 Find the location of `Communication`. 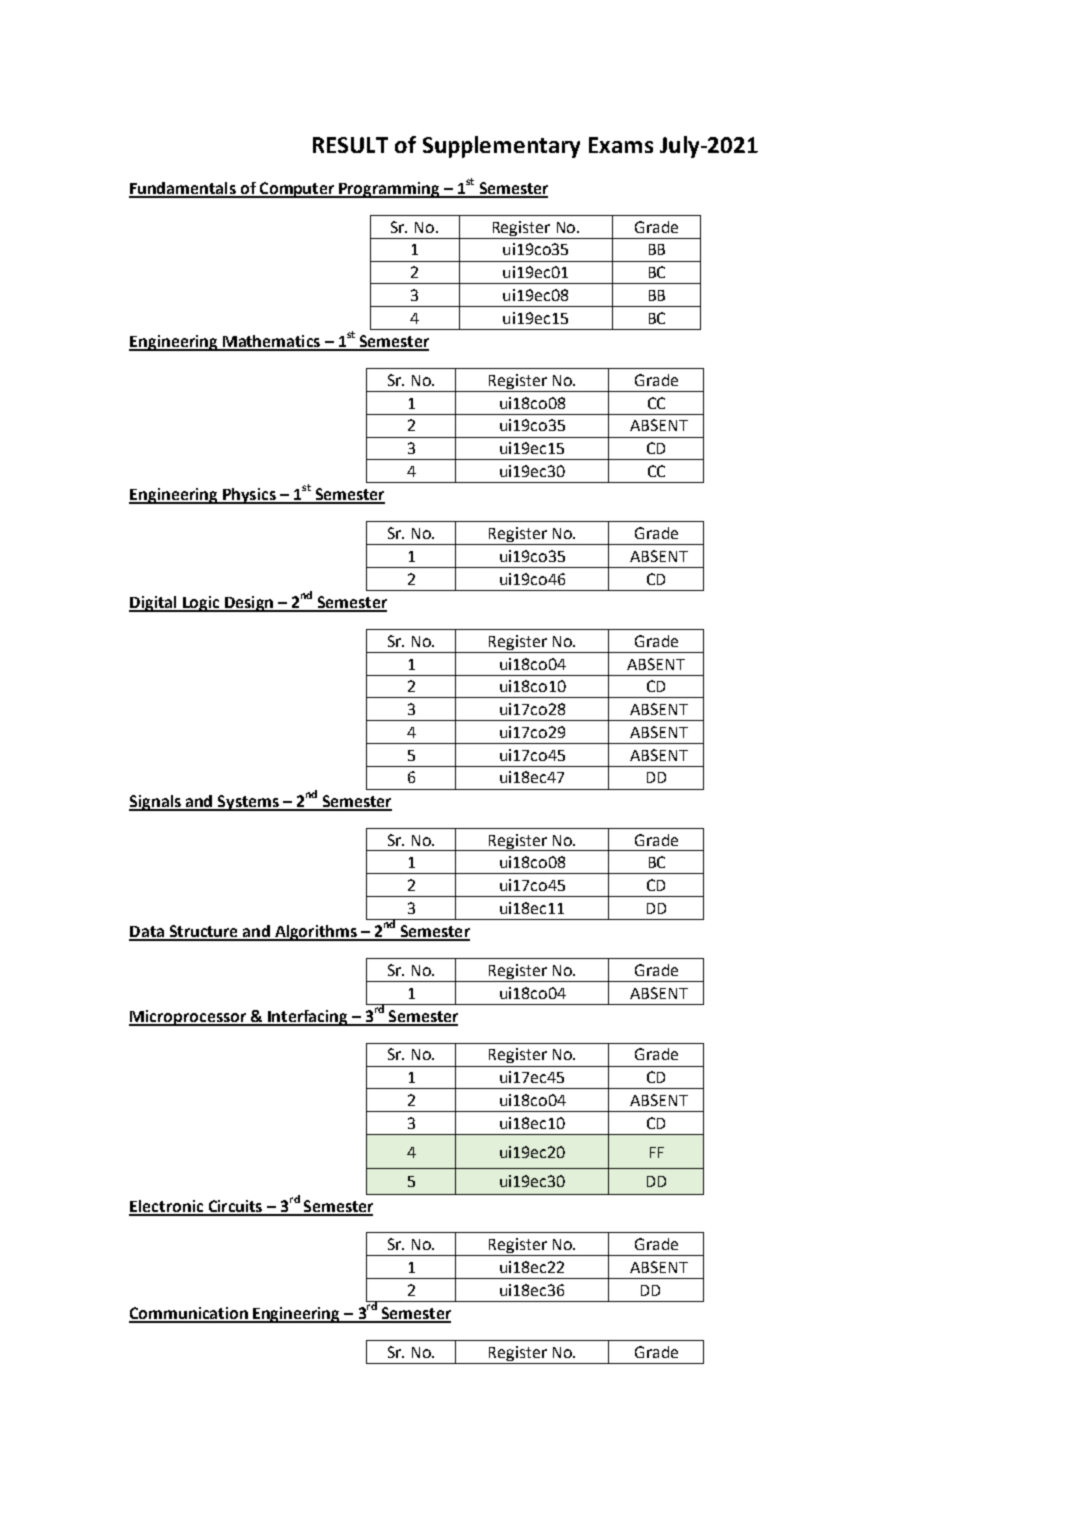

Communication is located at coordinates (189, 1314).
